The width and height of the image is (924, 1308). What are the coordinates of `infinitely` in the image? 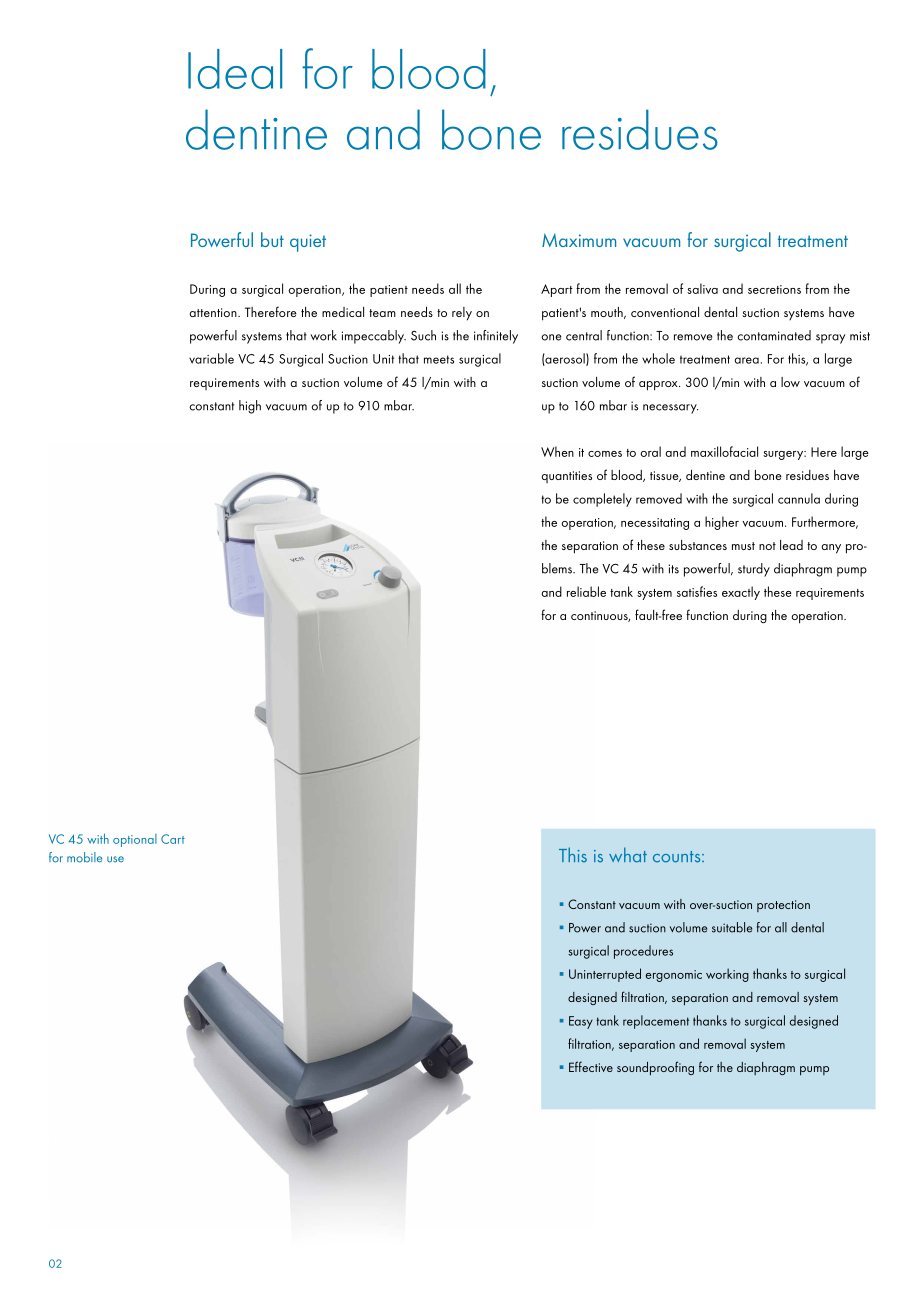 It's located at (496, 337).
